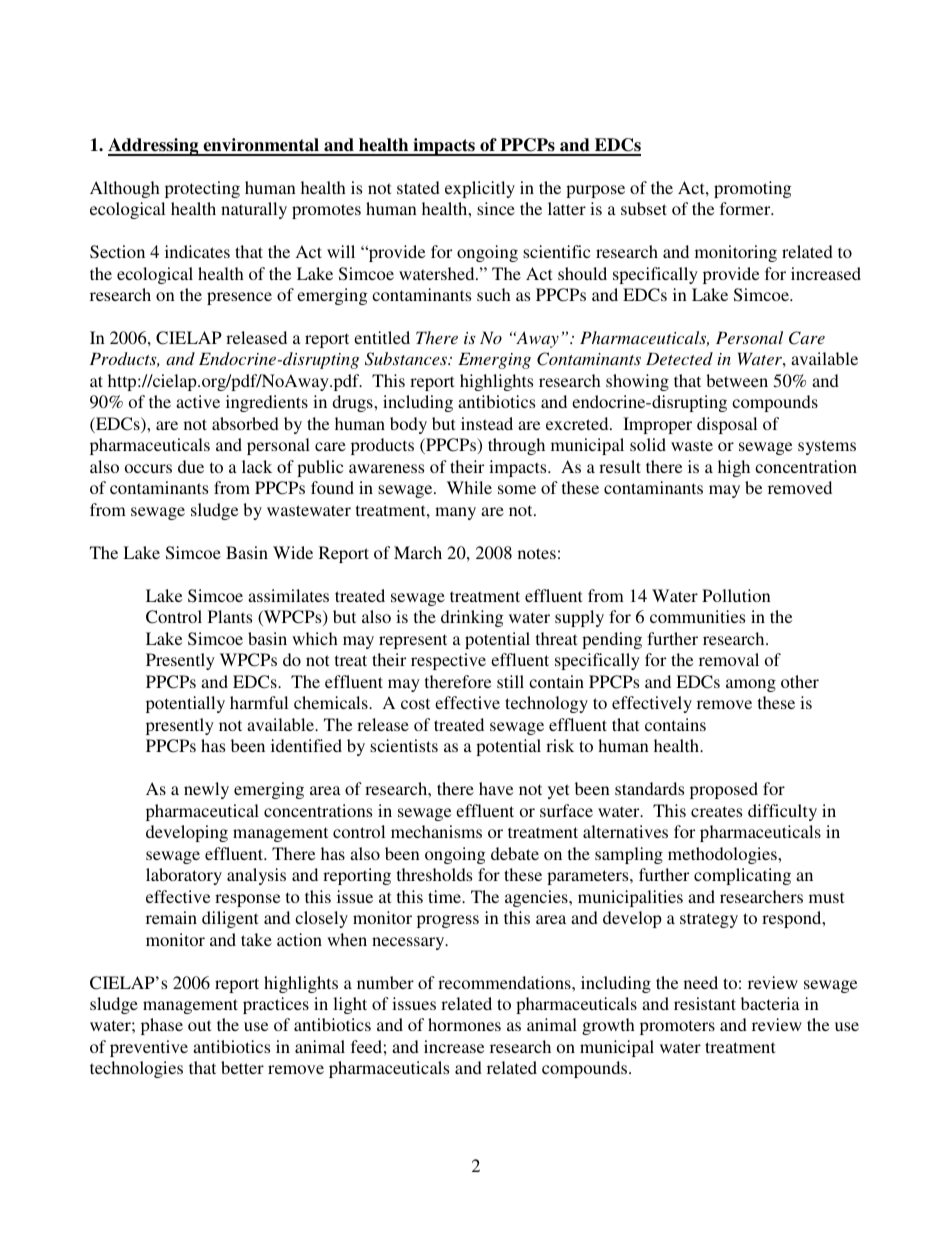 This screenshot has height=1233, width=952. What do you see at coordinates (753, 189) in the screenshot?
I see `promoting` at bounding box center [753, 189].
